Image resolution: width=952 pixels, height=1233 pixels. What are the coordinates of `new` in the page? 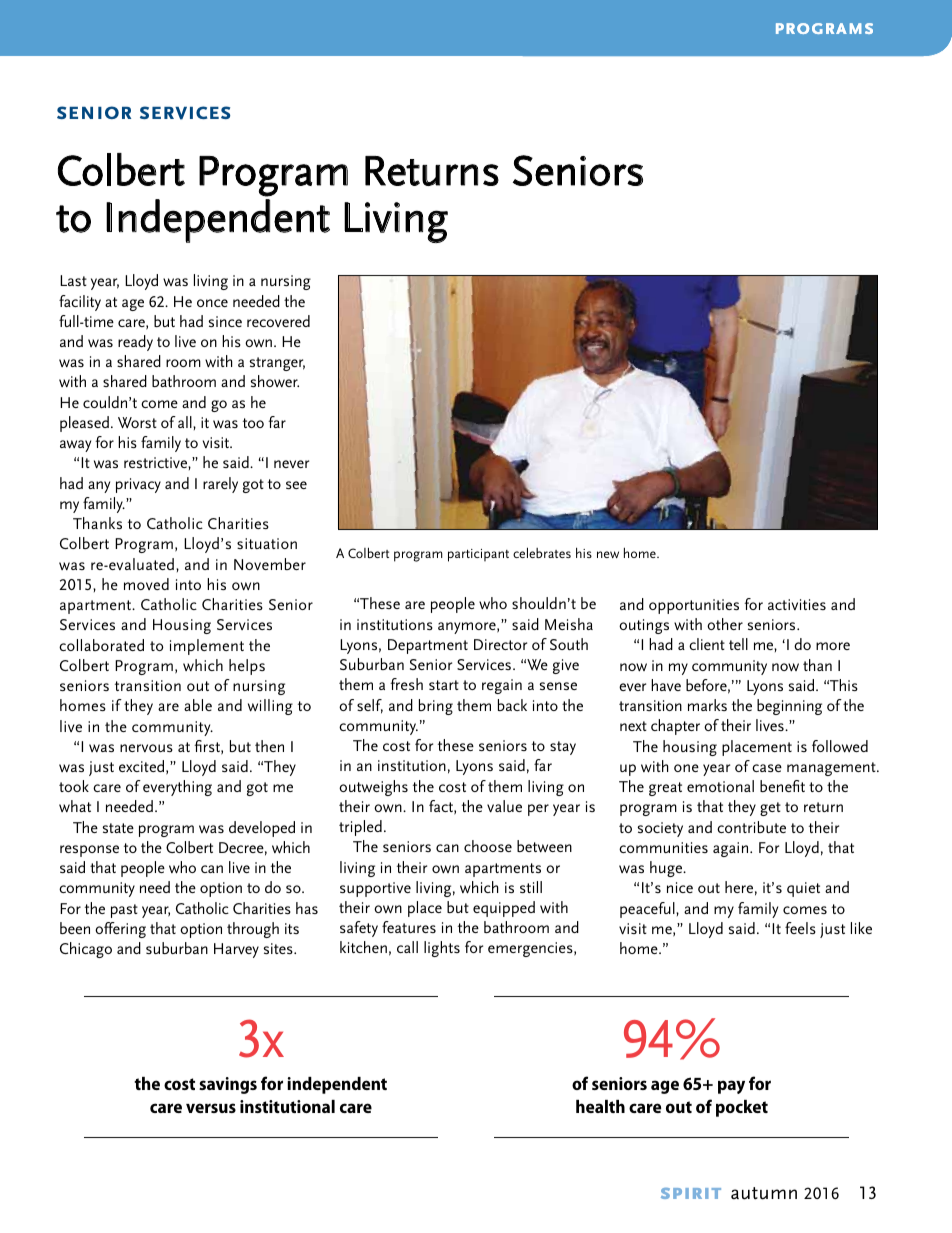 It's located at (608, 554).
